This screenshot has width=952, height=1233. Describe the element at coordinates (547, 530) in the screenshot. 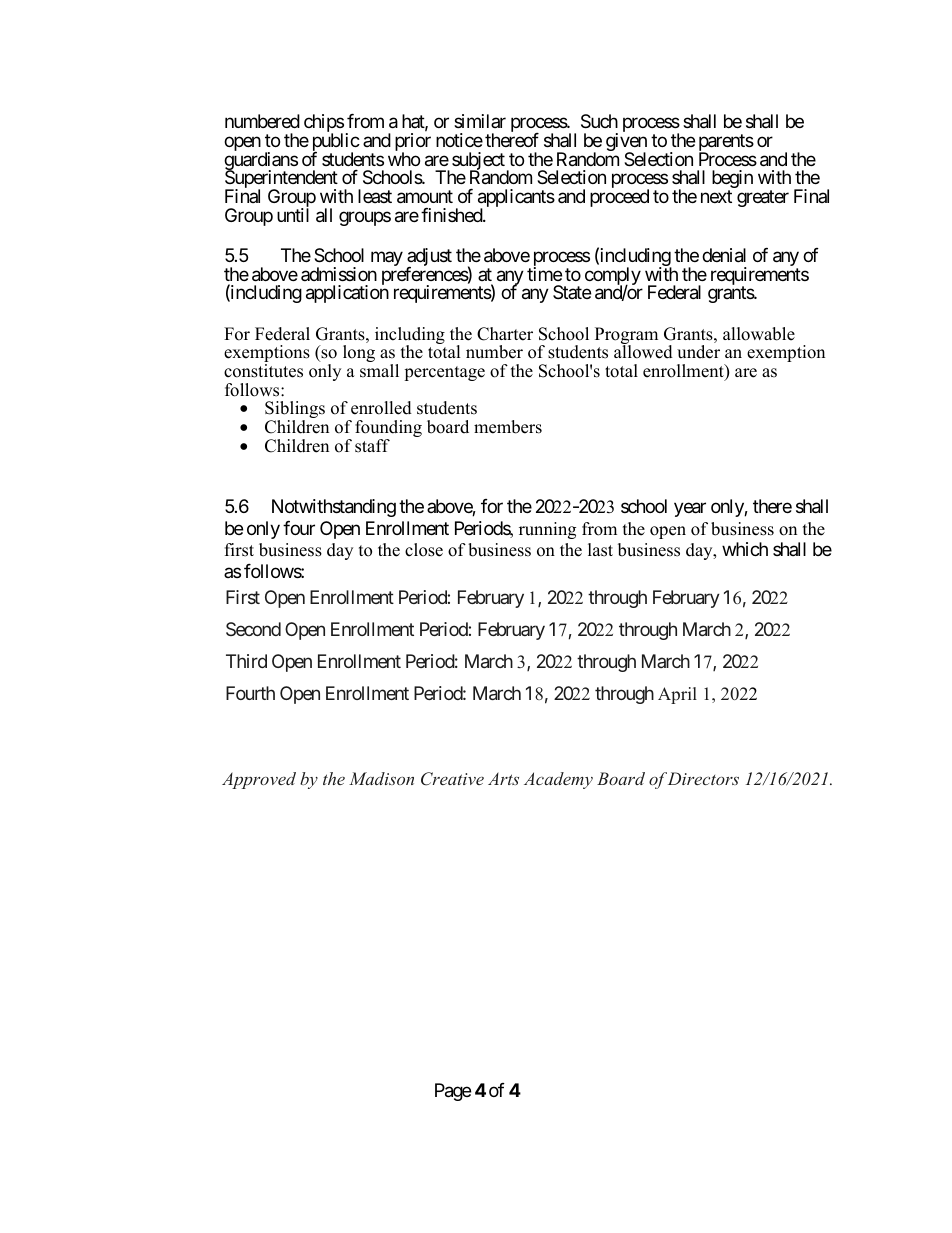

I see `running` at that location.
